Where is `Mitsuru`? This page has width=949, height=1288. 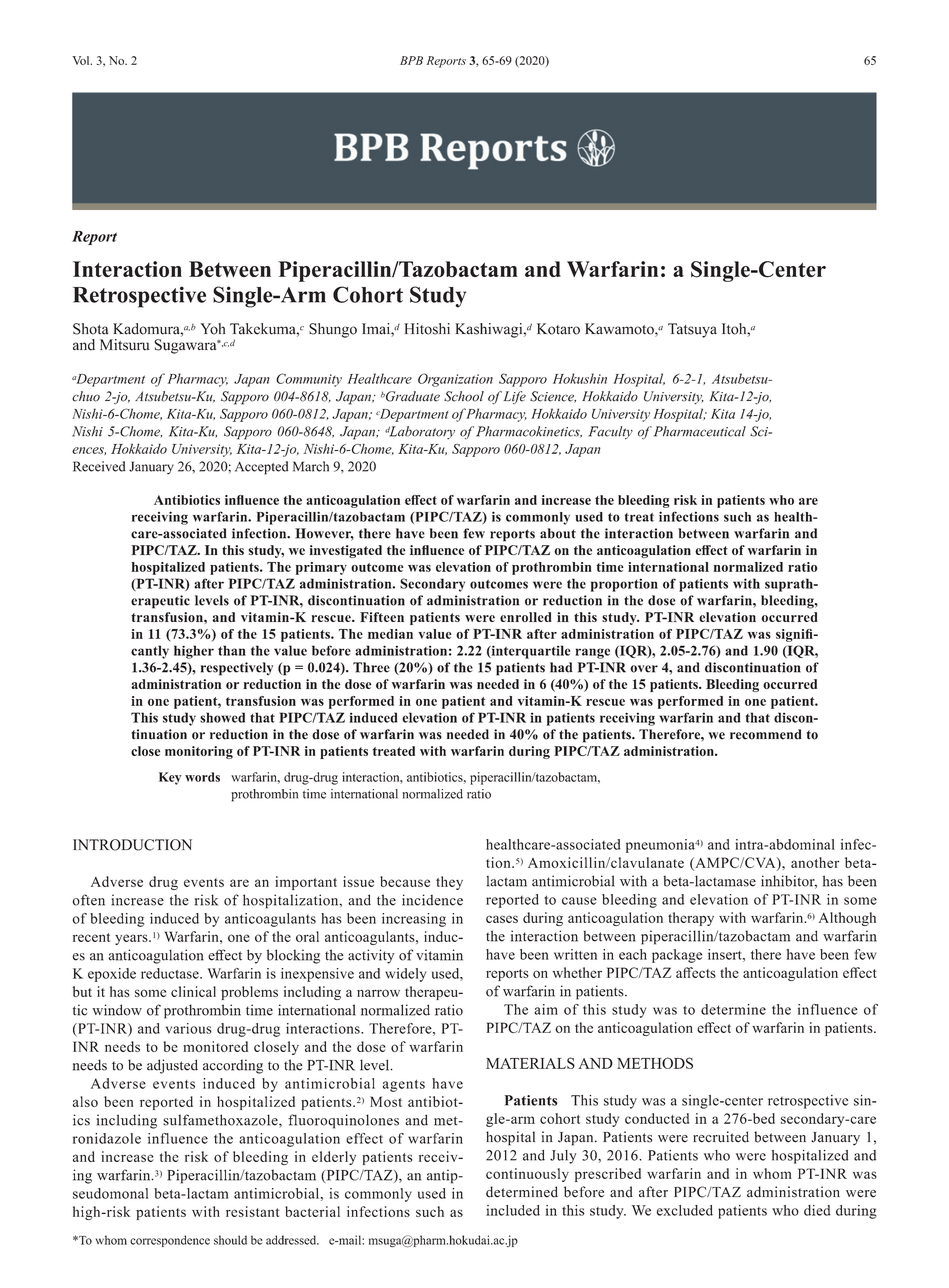 Mitsuru is located at coordinates (125, 345).
